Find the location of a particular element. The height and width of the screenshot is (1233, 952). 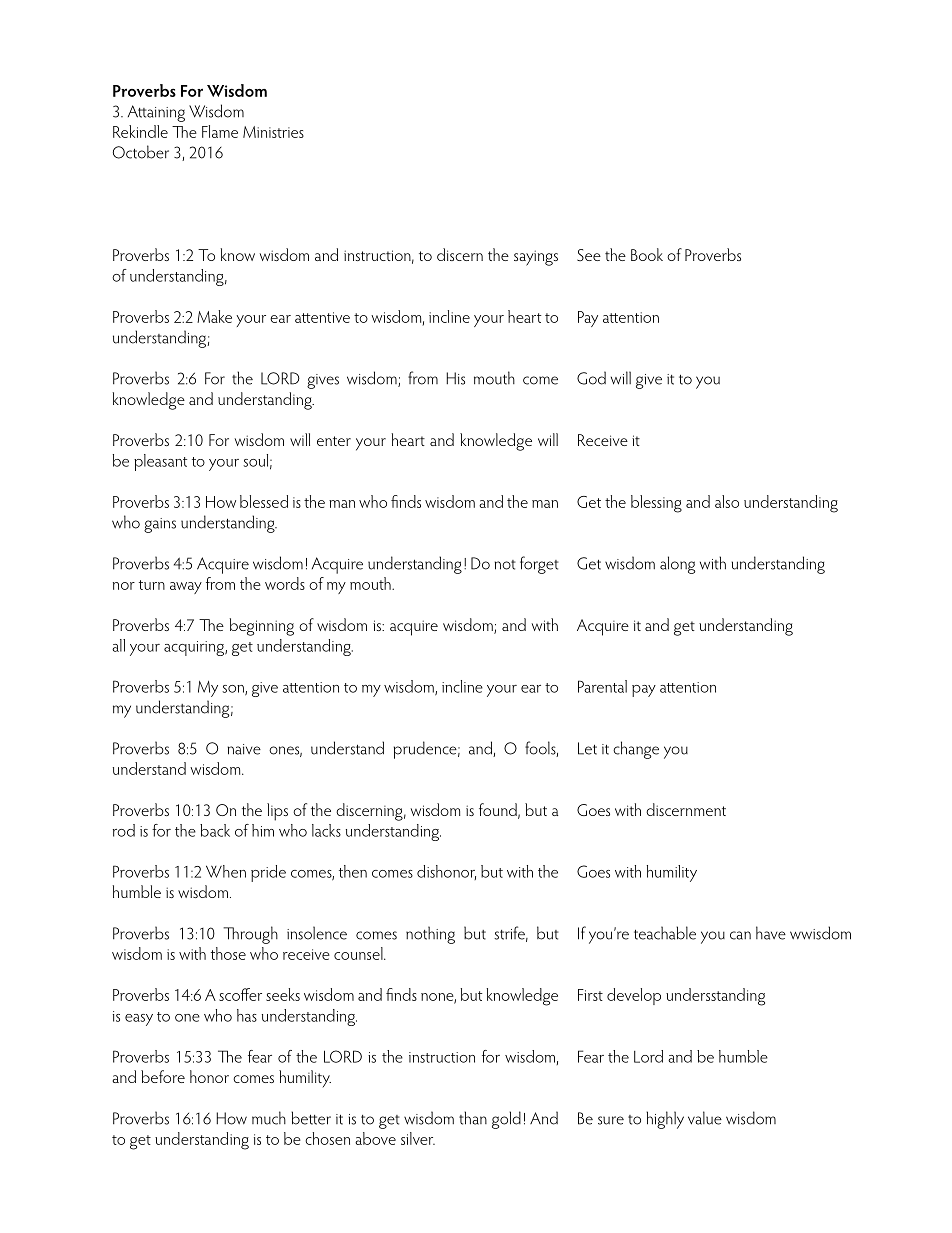

acquiring is located at coordinates (195, 648).
